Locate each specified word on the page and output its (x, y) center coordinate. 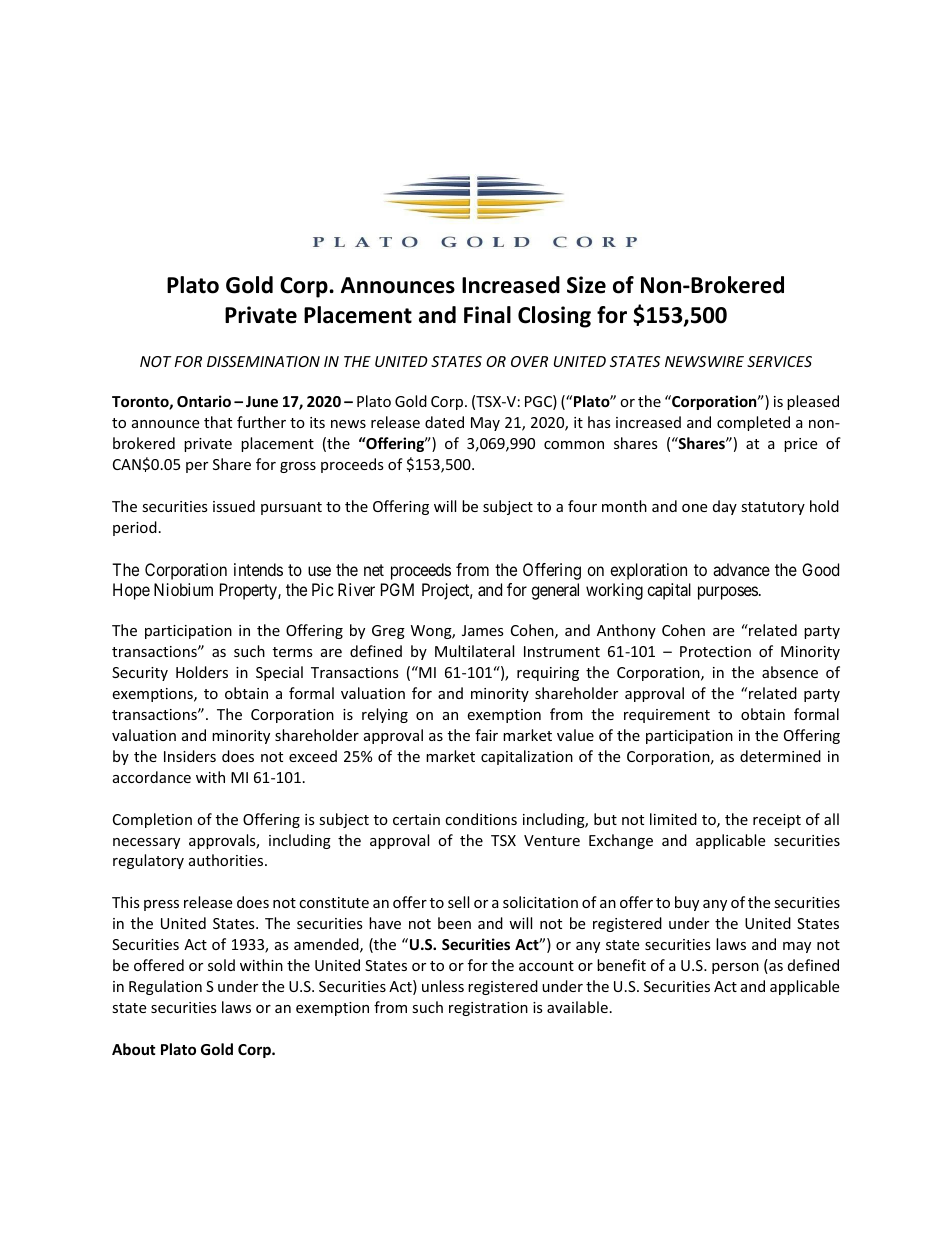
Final (487, 315)
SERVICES (779, 361)
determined (780, 756)
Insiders (190, 756)
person (735, 968)
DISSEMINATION (263, 361)
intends (258, 569)
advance (741, 569)
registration (488, 1009)
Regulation (165, 987)
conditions (481, 819)
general (555, 591)
